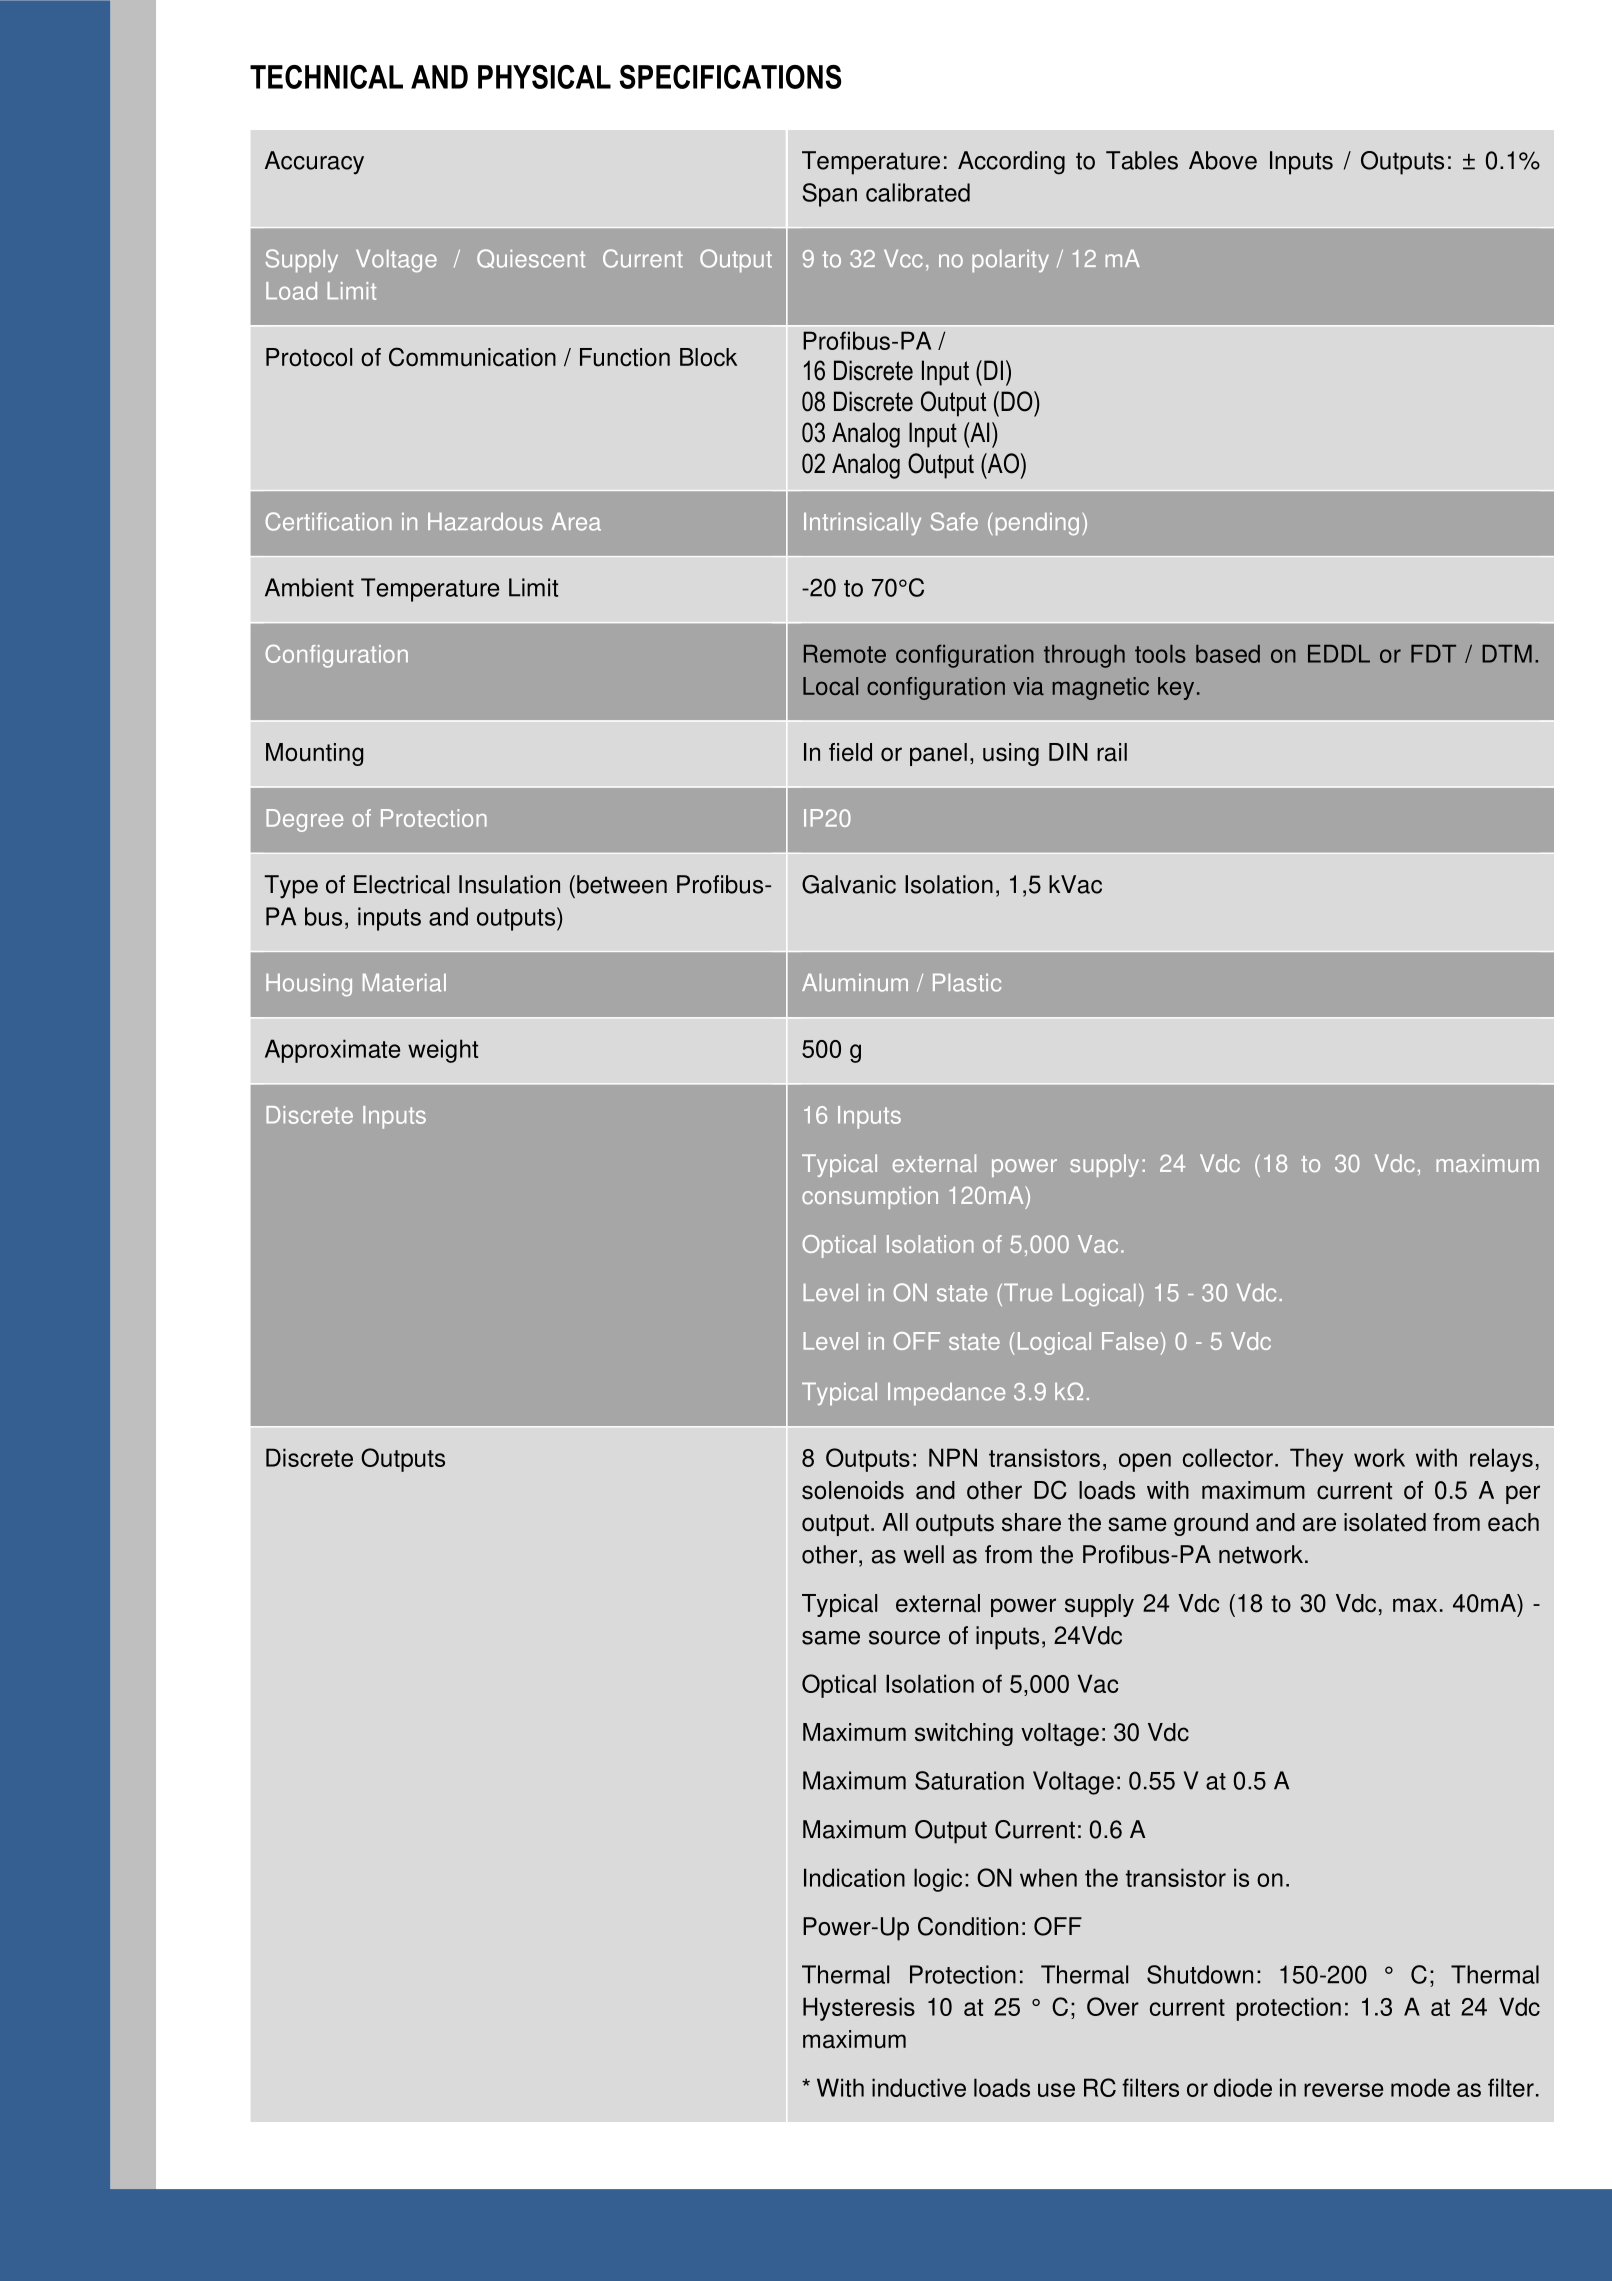 The height and width of the screenshot is (2281, 1612). What do you see at coordinates (855, 983) in the screenshot?
I see `Aluminum` at bounding box center [855, 983].
